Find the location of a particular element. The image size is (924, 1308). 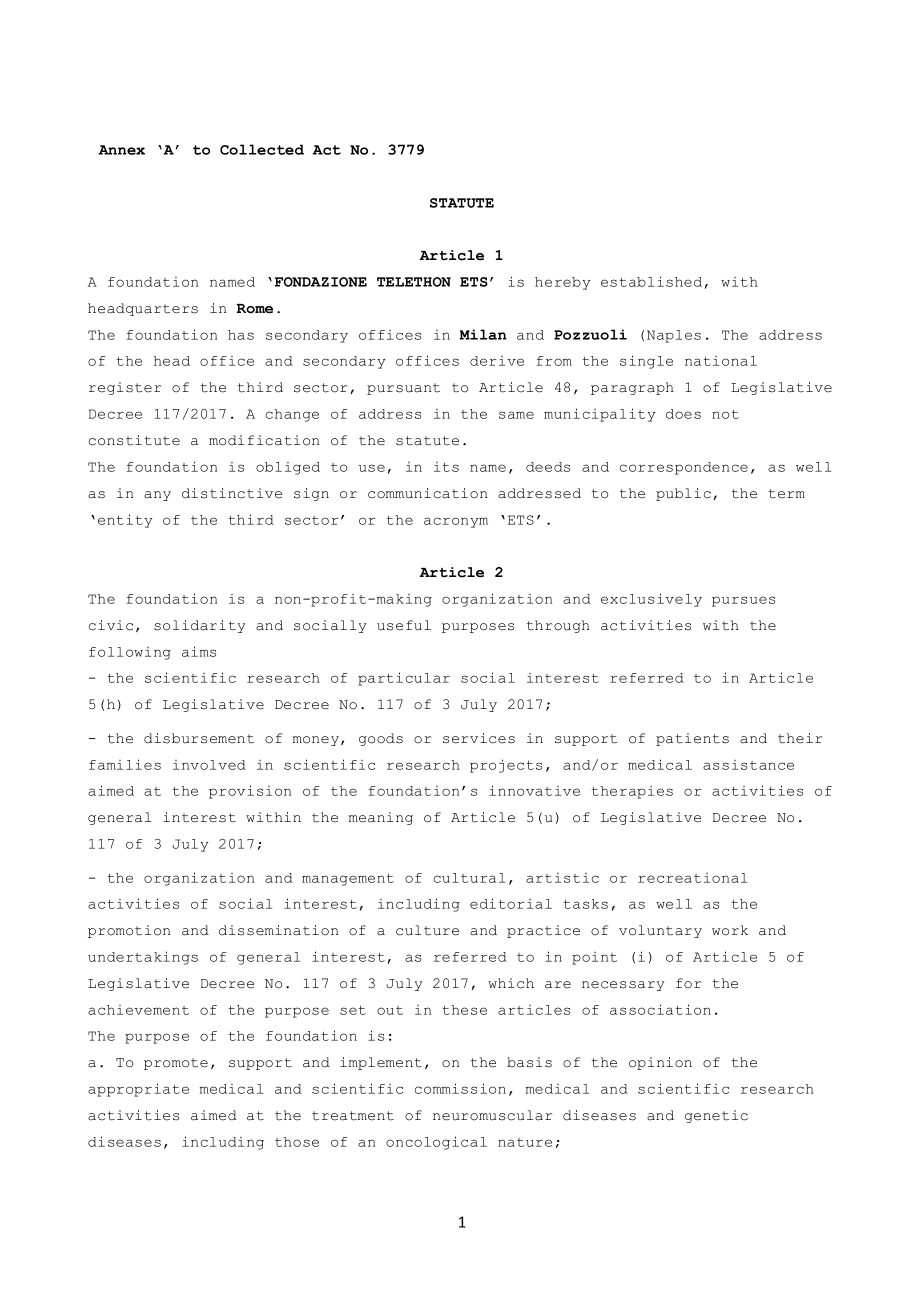

pursues is located at coordinates (743, 601).
